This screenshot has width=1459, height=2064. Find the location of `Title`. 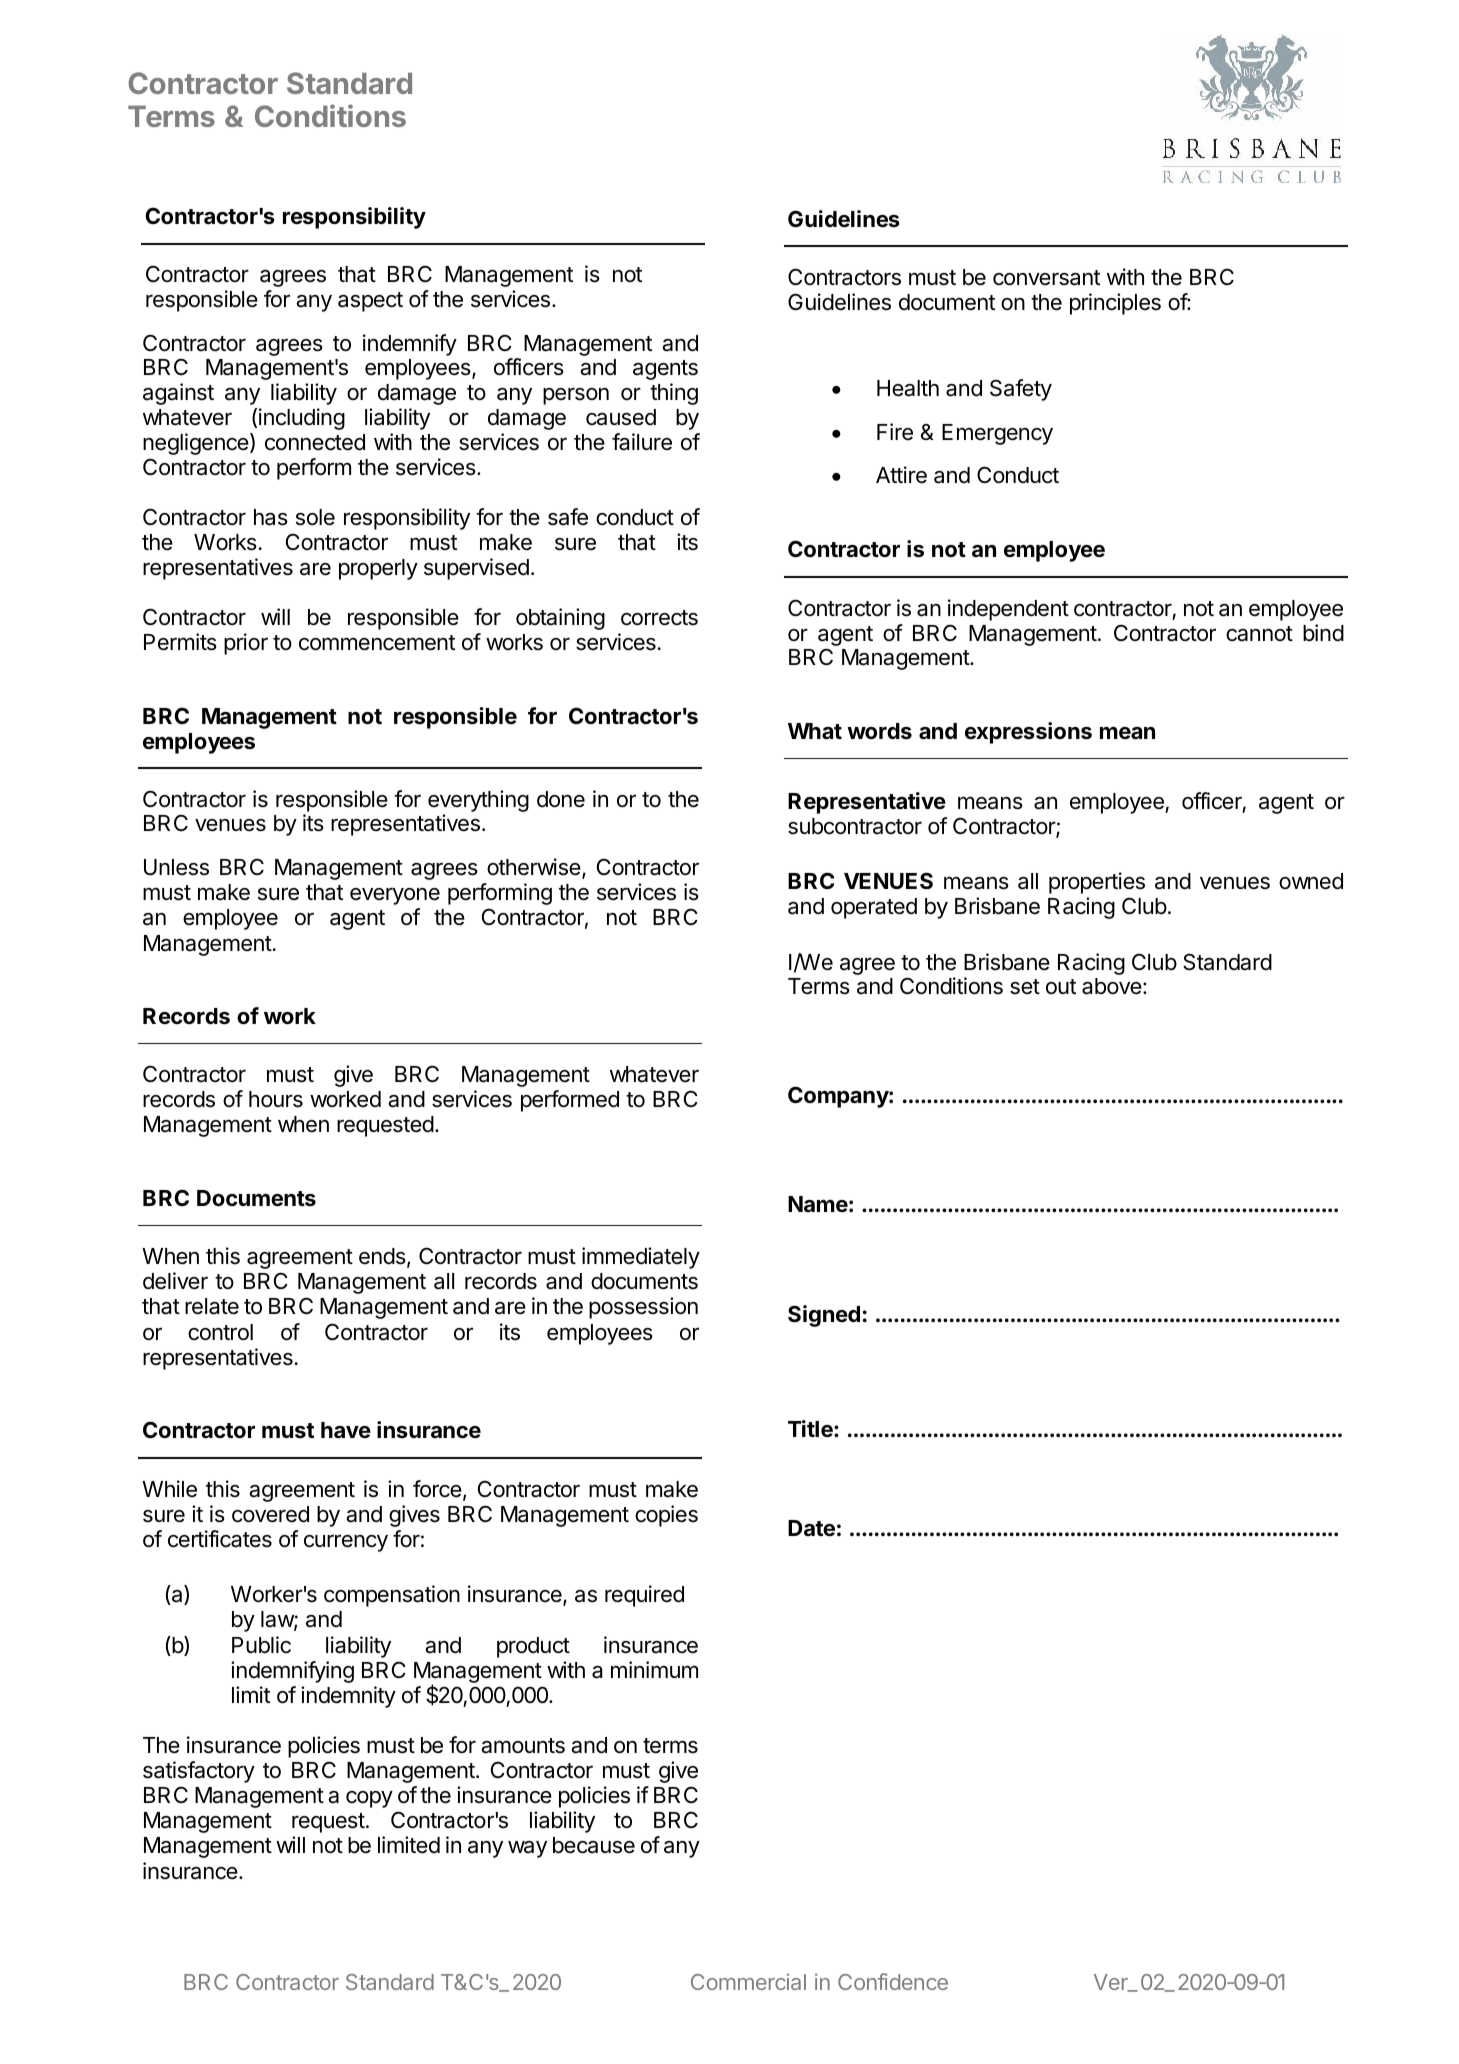

Title is located at coordinates (811, 1429).
